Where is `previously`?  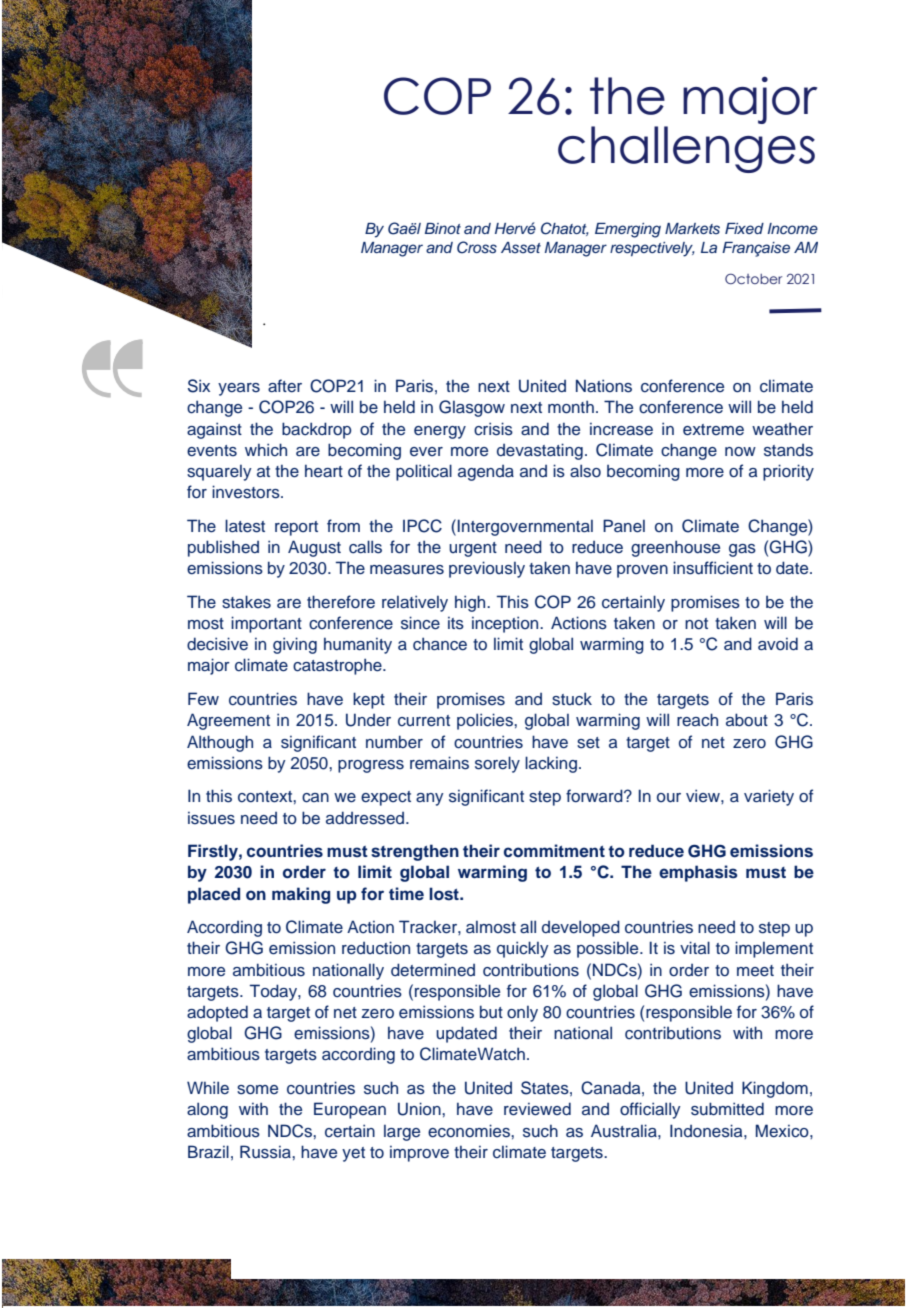 previously is located at coordinates (487, 569).
